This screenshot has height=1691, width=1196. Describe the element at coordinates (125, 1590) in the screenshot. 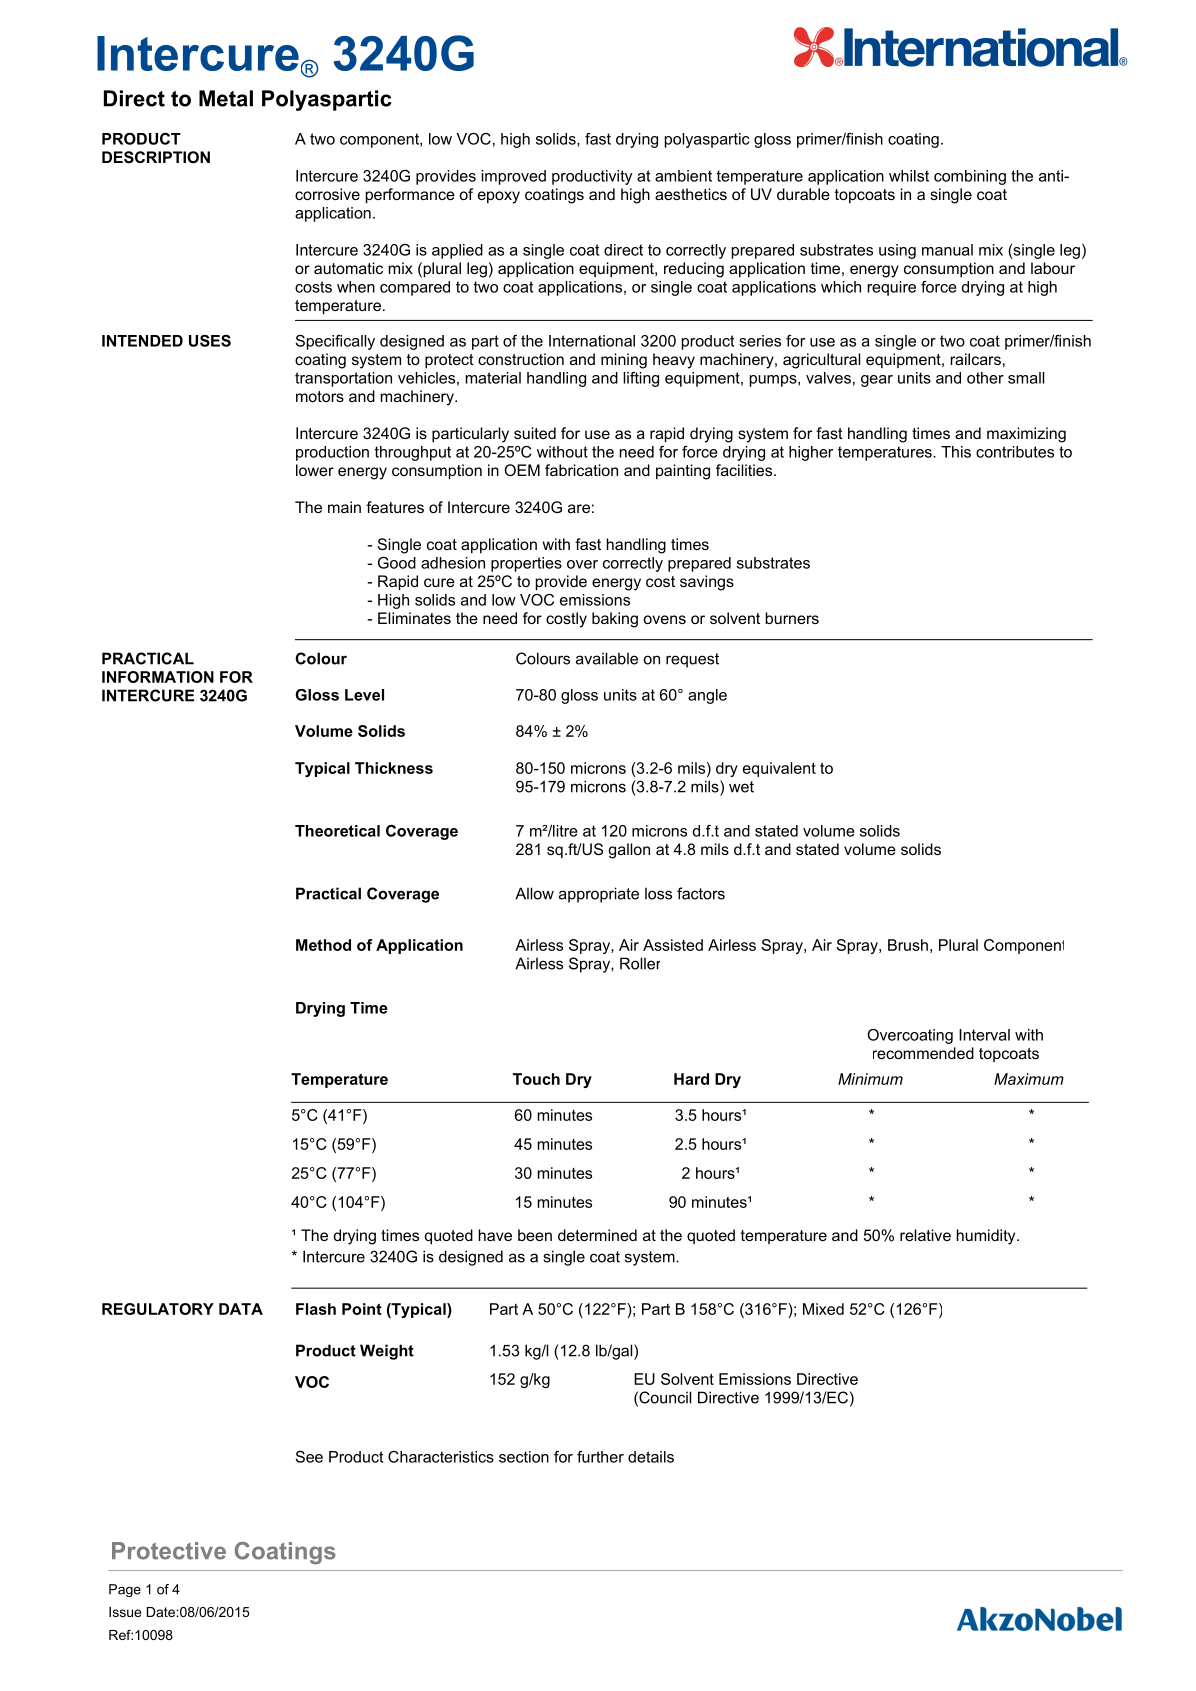

I see `Page` at that location.
